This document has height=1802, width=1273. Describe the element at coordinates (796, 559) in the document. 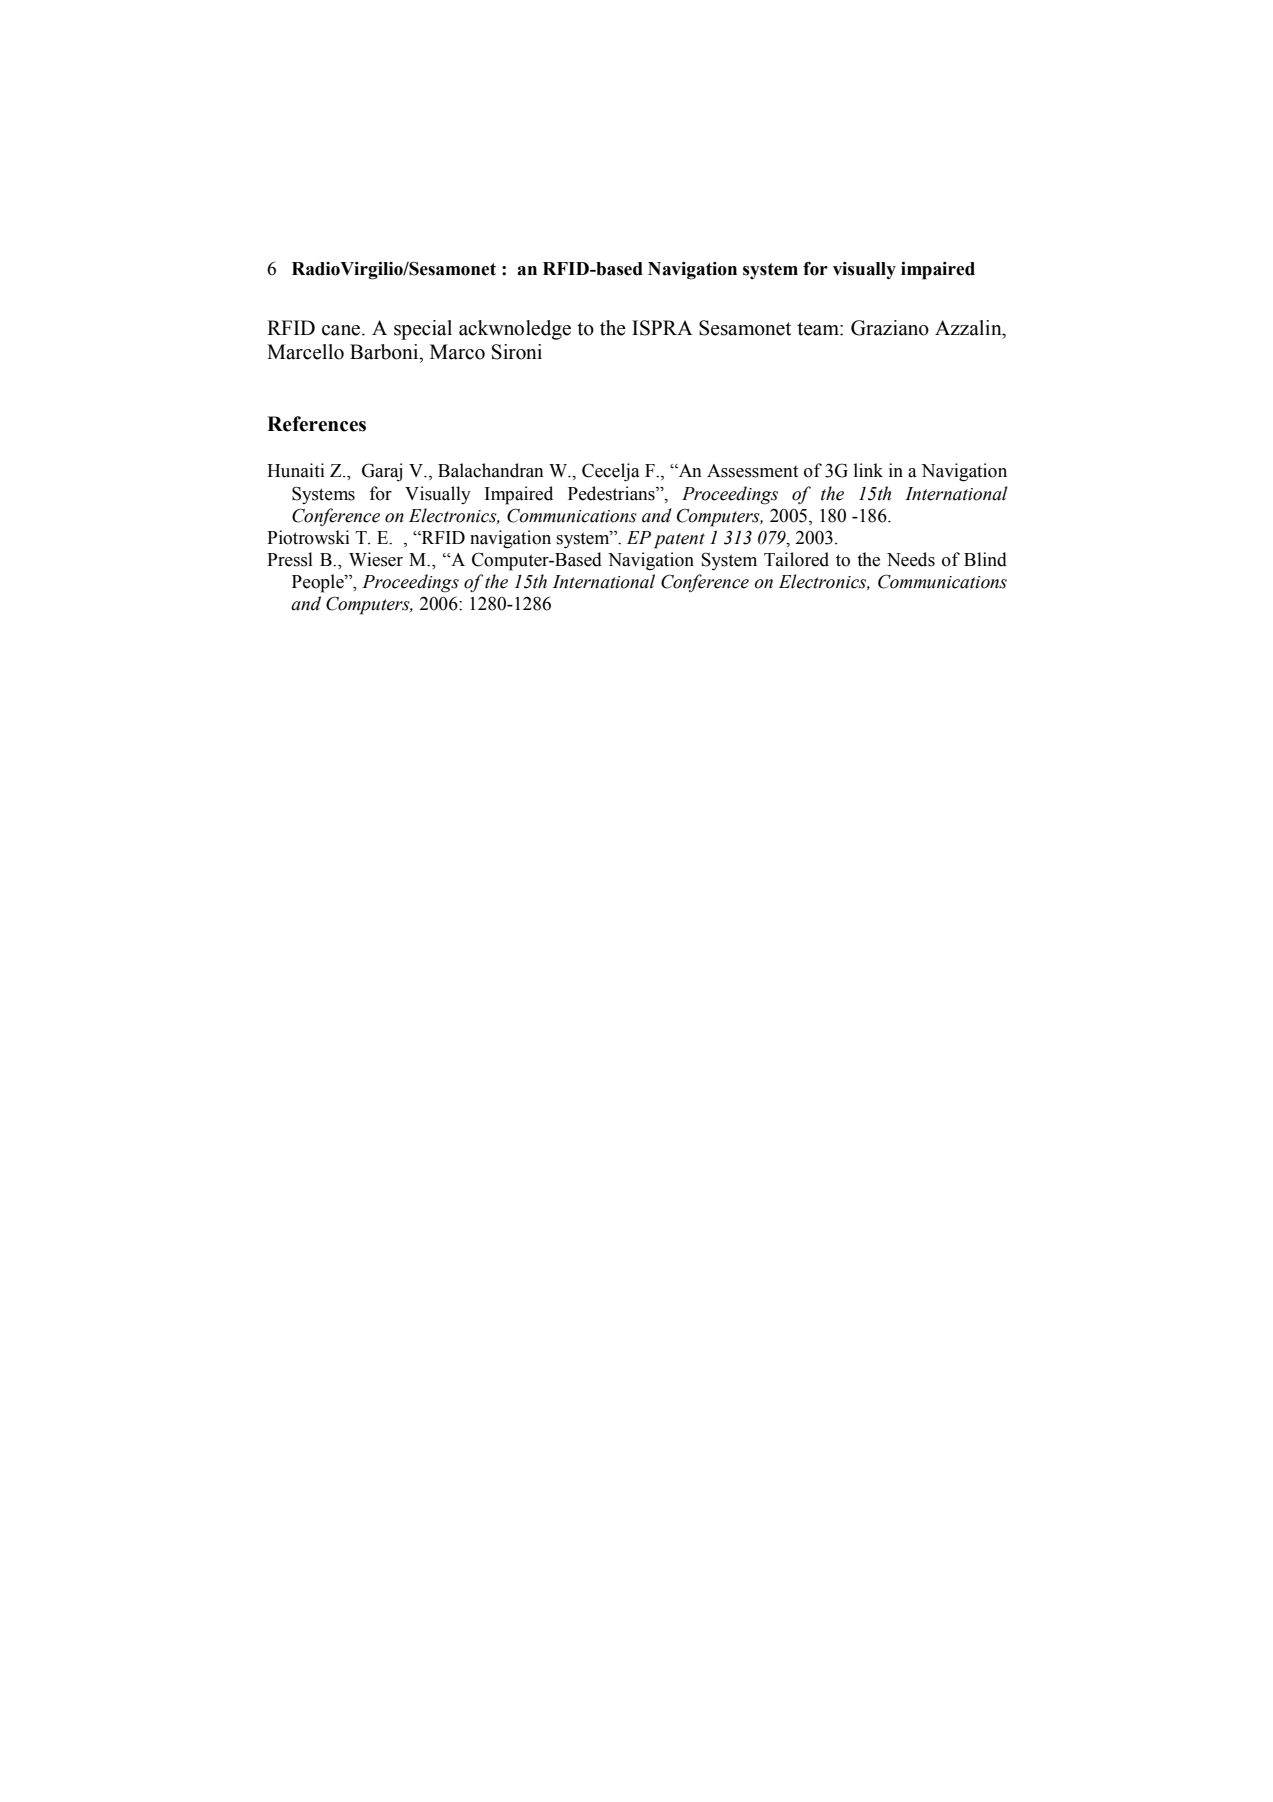

I see `Tailored` at that location.
